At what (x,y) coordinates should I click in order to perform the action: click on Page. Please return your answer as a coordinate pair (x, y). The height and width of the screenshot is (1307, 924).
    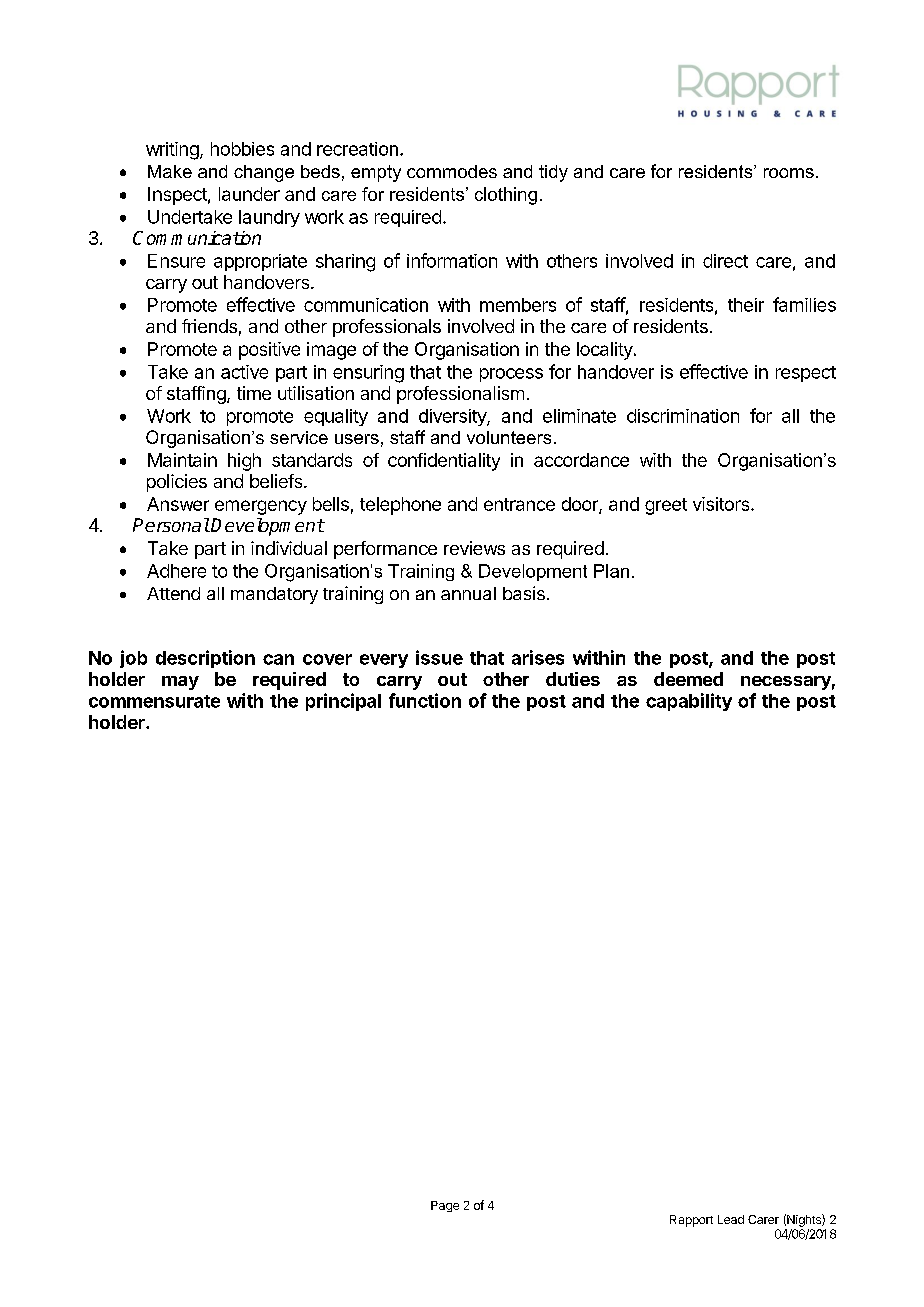
    Looking at the image, I should click on (445, 1206).
